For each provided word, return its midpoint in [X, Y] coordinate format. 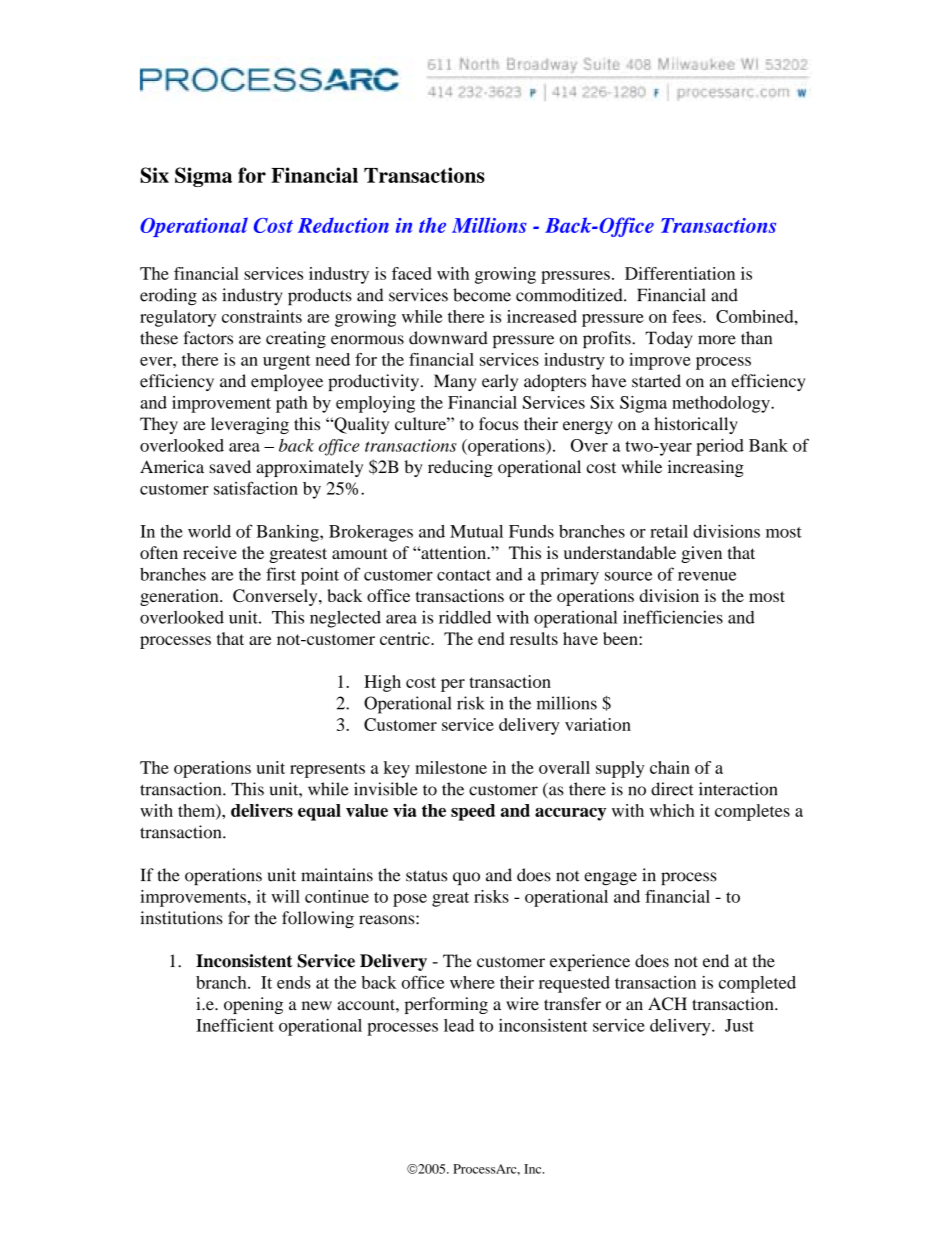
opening [253, 1005]
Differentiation [680, 273]
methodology [722, 404]
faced [412, 273]
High [382, 683]
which [672, 810]
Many [455, 382]
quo [466, 878]
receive [210, 552]
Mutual [476, 531]
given [701, 554]
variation [598, 724]
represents [327, 770]
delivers [262, 810]
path [292, 404]
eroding [168, 297]
